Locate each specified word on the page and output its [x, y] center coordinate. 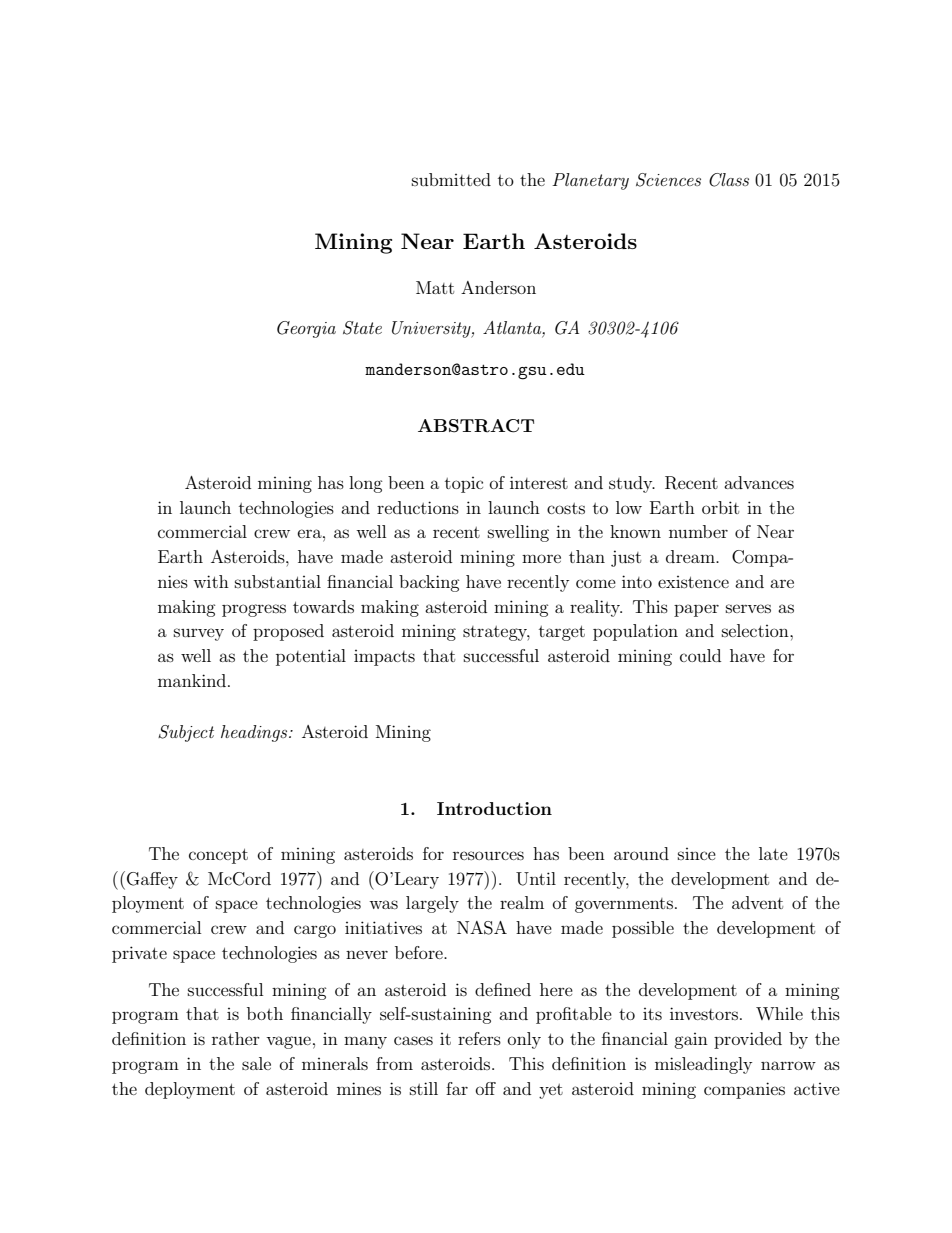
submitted [451, 179]
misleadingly [703, 1065]
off [486, 1088]
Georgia [306, 329]
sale [256, 1063]
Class [729, 180]
